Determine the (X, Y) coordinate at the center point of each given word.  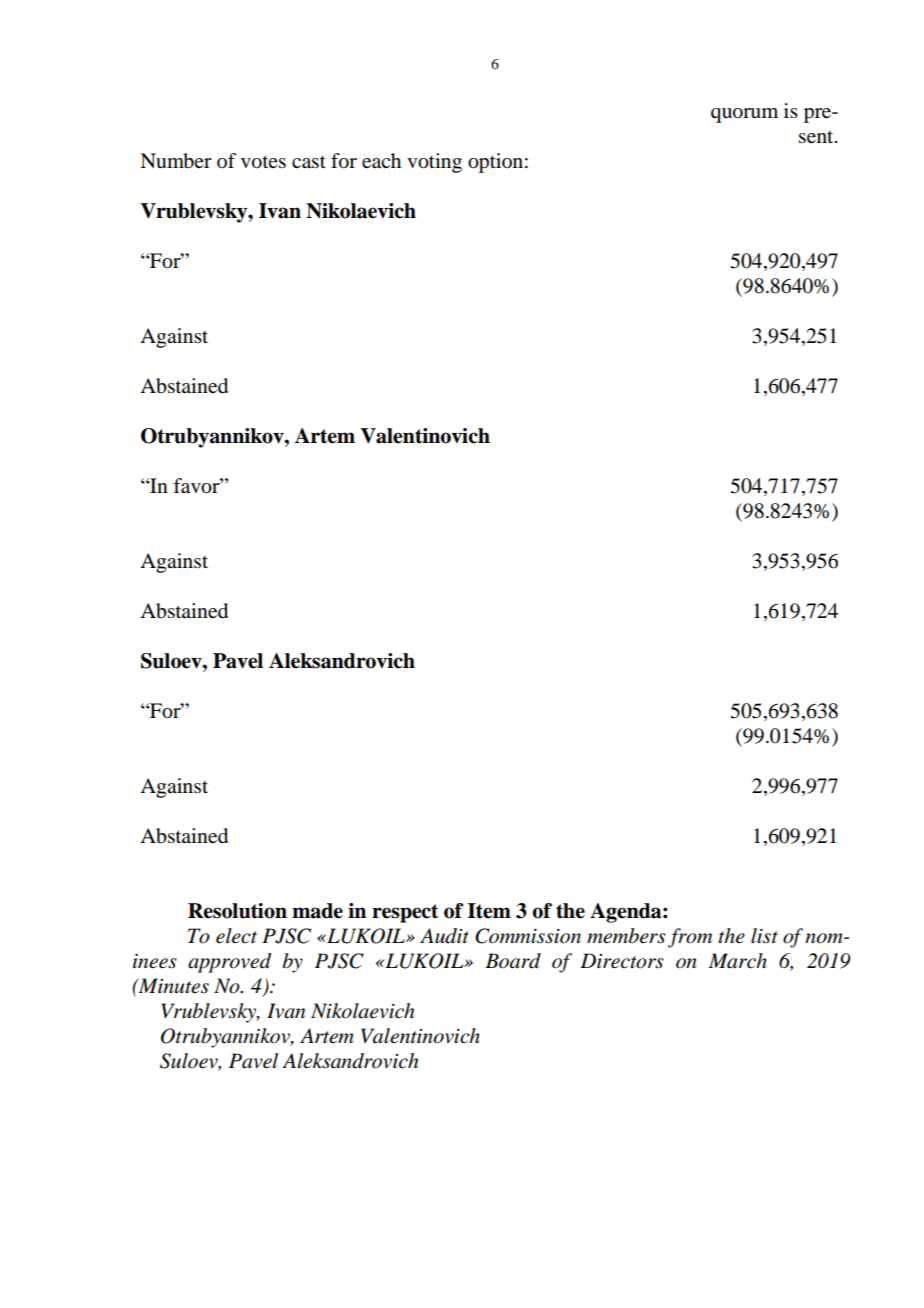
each (381, 161)
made (317, 911)
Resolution (237, 911)
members (626, 936)
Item (489, 911)
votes (263, 162)
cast (309, 162)
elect (236, 936)
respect (405, 913)
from (690, 938)
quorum (744, 115)
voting (434, 163)
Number (176, 161)
